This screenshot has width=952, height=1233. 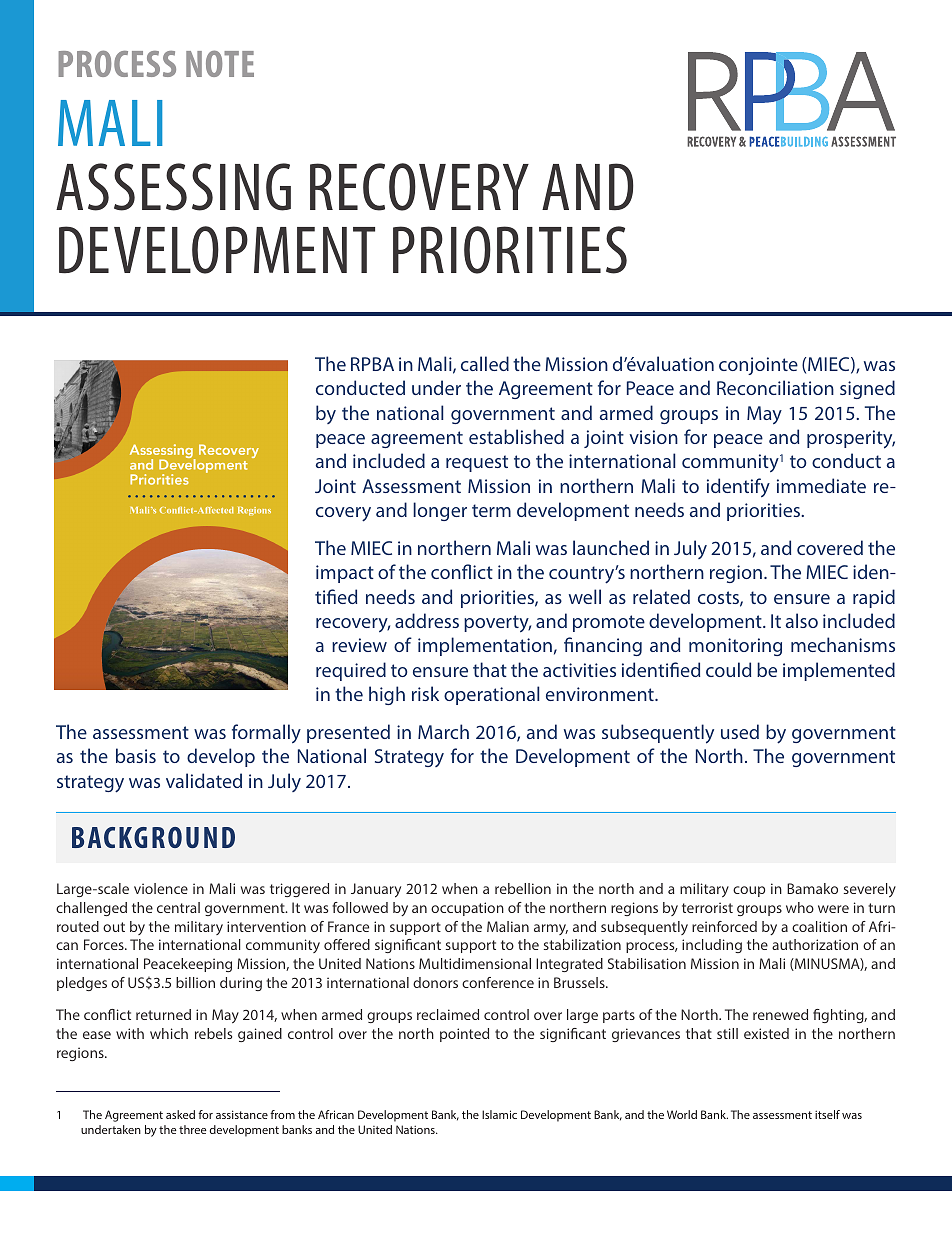 I want to click on signed, so click(x=867, y=389).
